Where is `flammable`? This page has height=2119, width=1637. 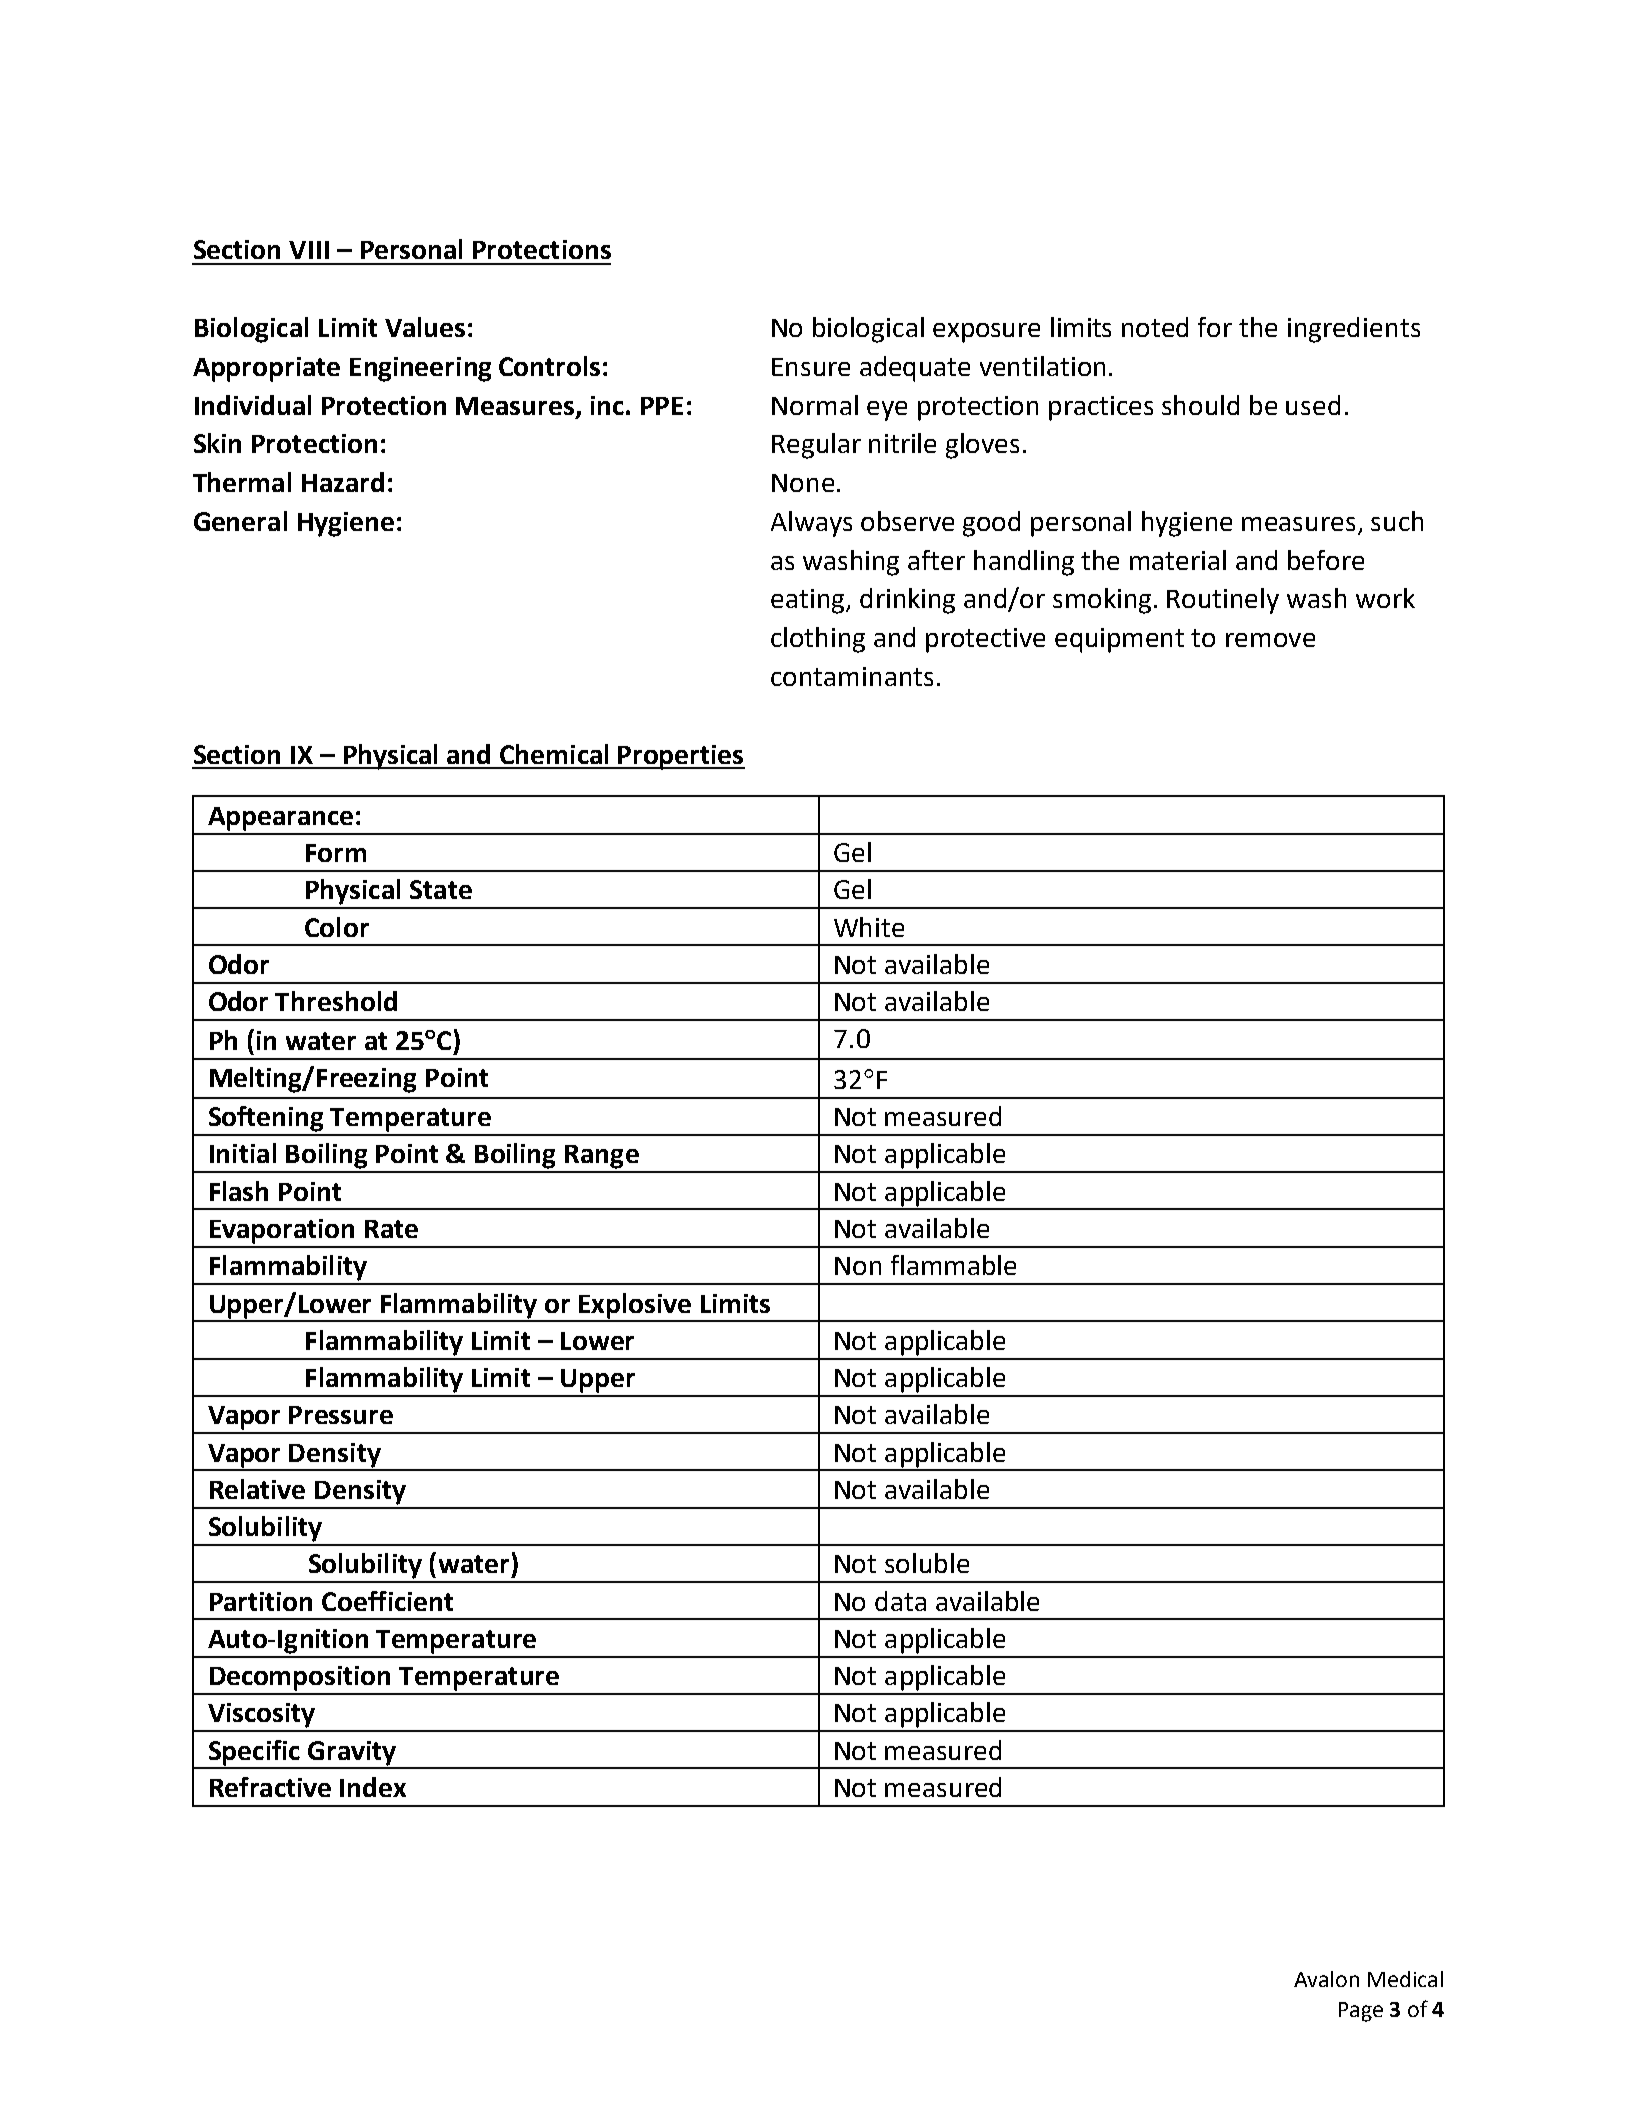 flammable is located at coordinates (953, 1265).
